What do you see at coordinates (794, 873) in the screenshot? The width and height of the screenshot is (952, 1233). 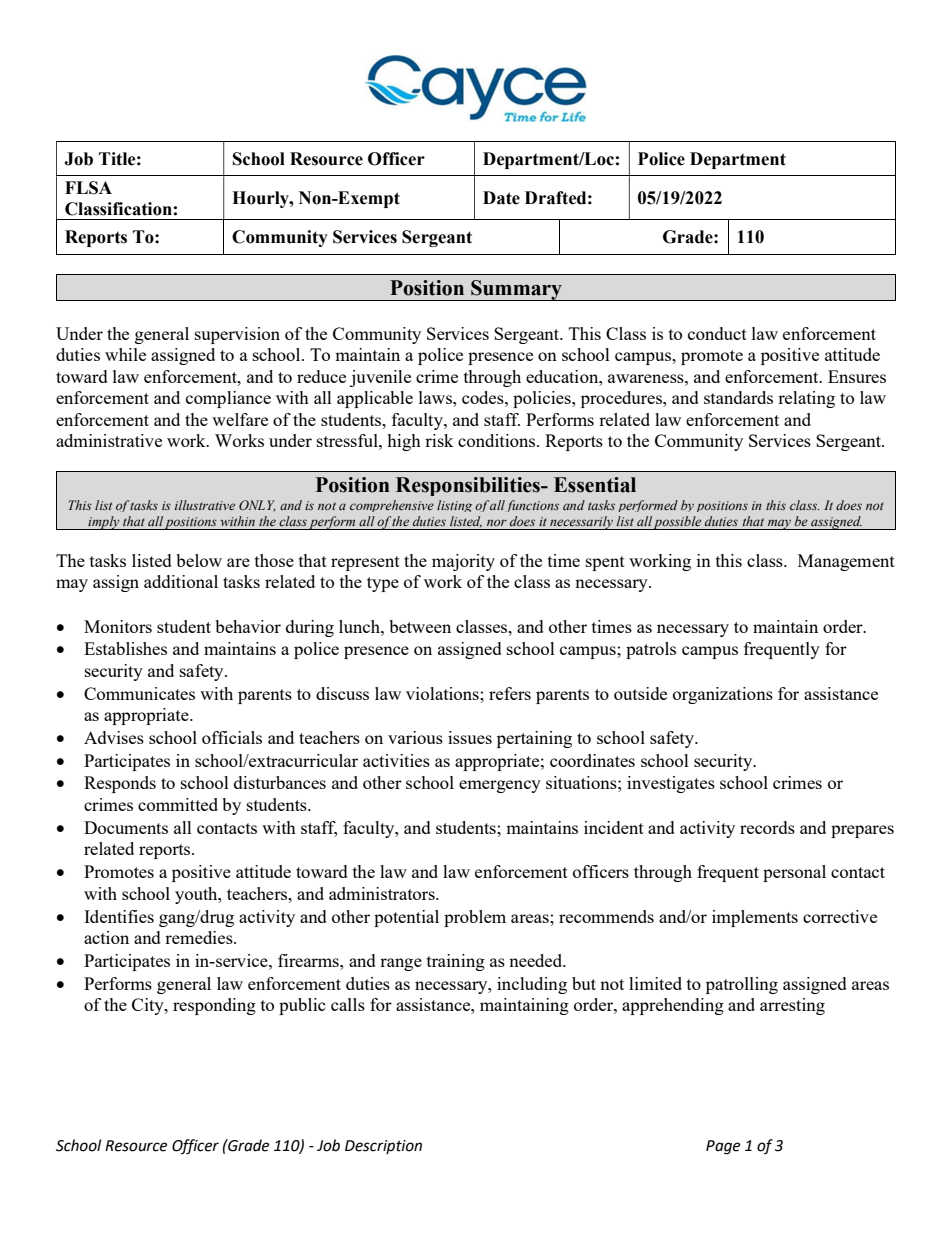 I see `personal` at bounding box center [794, 873].
